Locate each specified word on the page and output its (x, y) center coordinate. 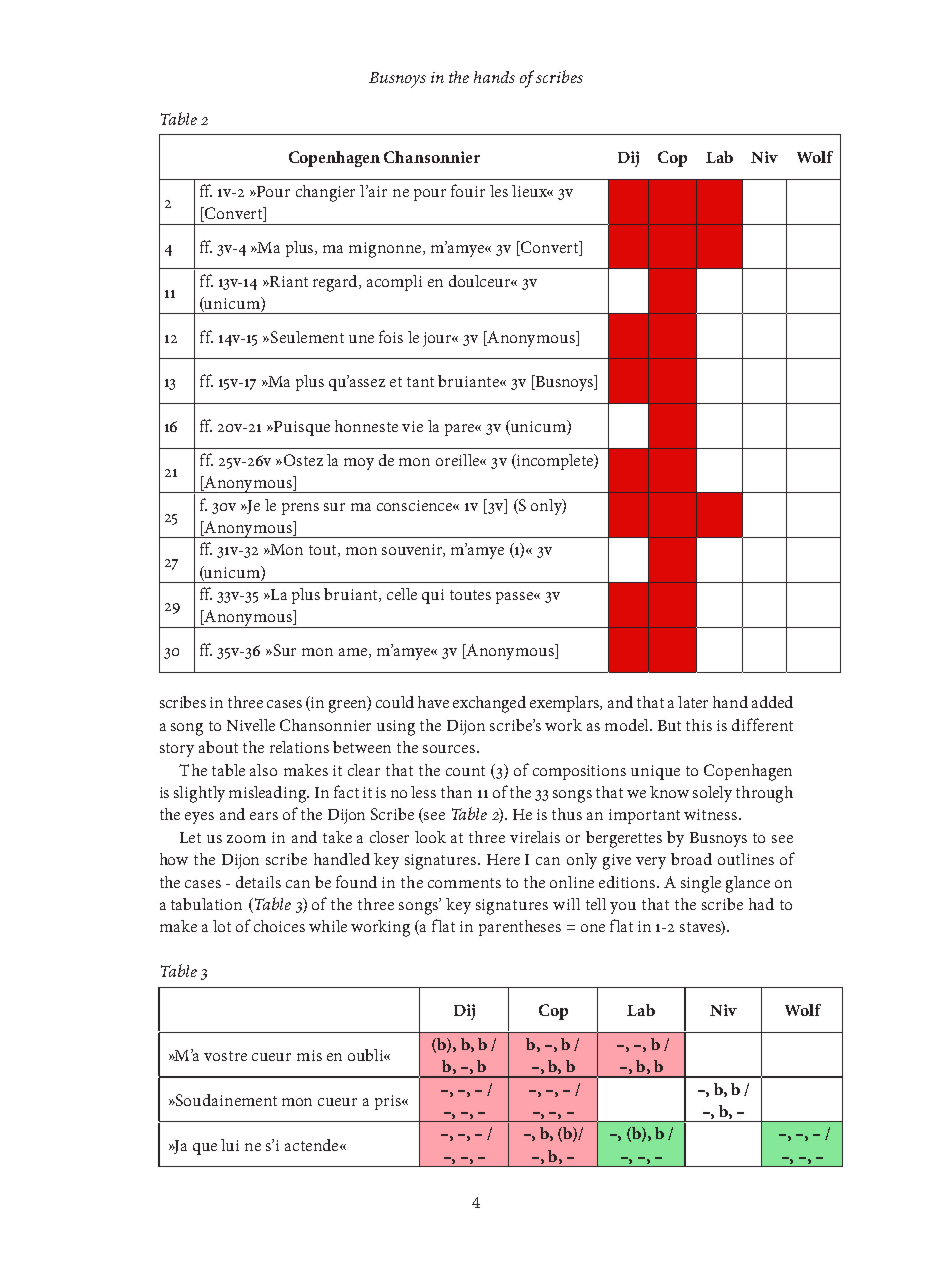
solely (712, 794)
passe (515, 598)
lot (222, 926)
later (693, 702)
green (349, 706)
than (456, 792)
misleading (269, 794)
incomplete (555, 462)
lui (230, 1145)
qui (433, 596)
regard (337, 283)
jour (439, 339)
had (761, 904)
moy (359, 464)
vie (412, 426)
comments (464, 883)
